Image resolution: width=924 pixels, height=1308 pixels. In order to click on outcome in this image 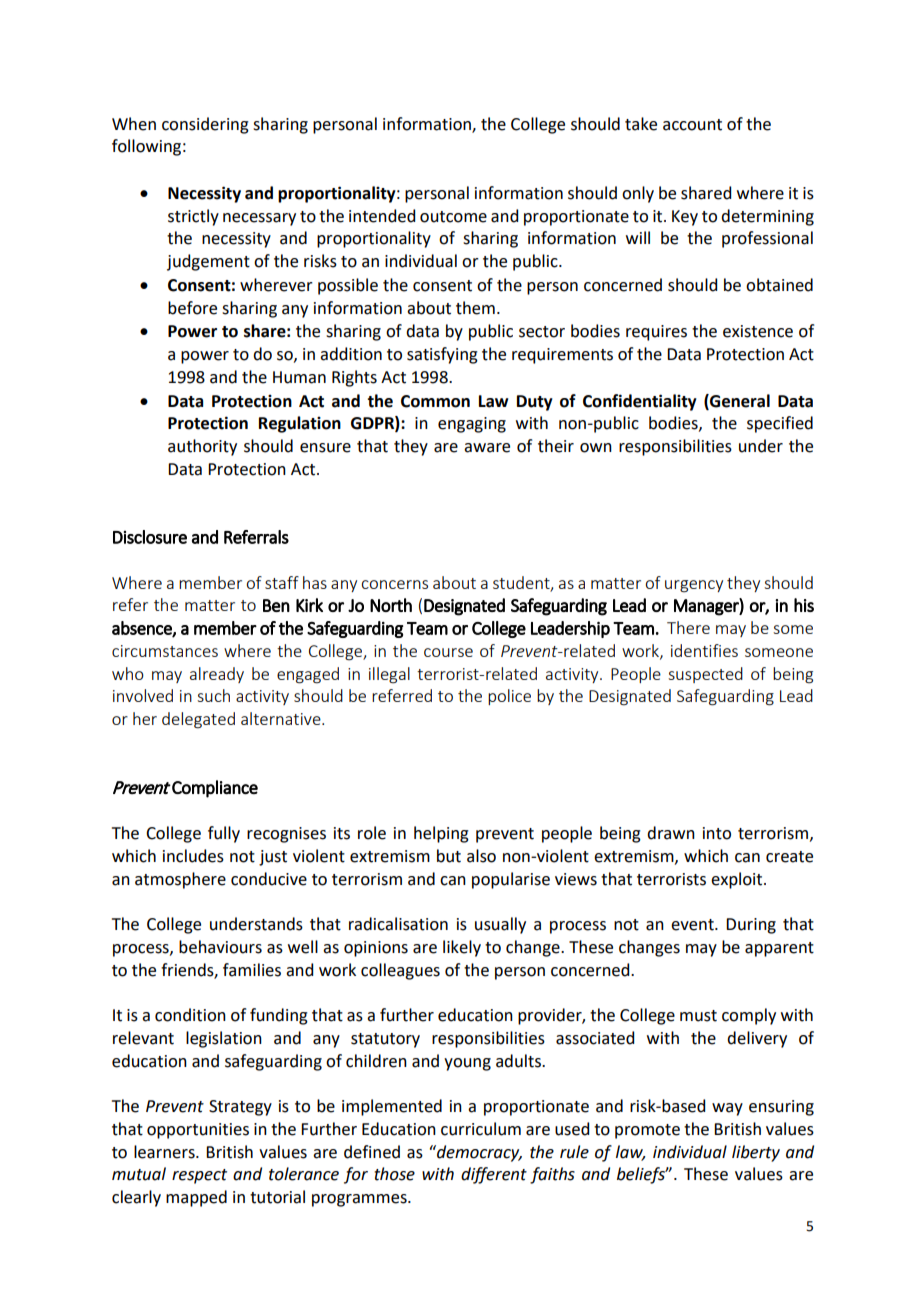, I will do `click(453, 217)`.
